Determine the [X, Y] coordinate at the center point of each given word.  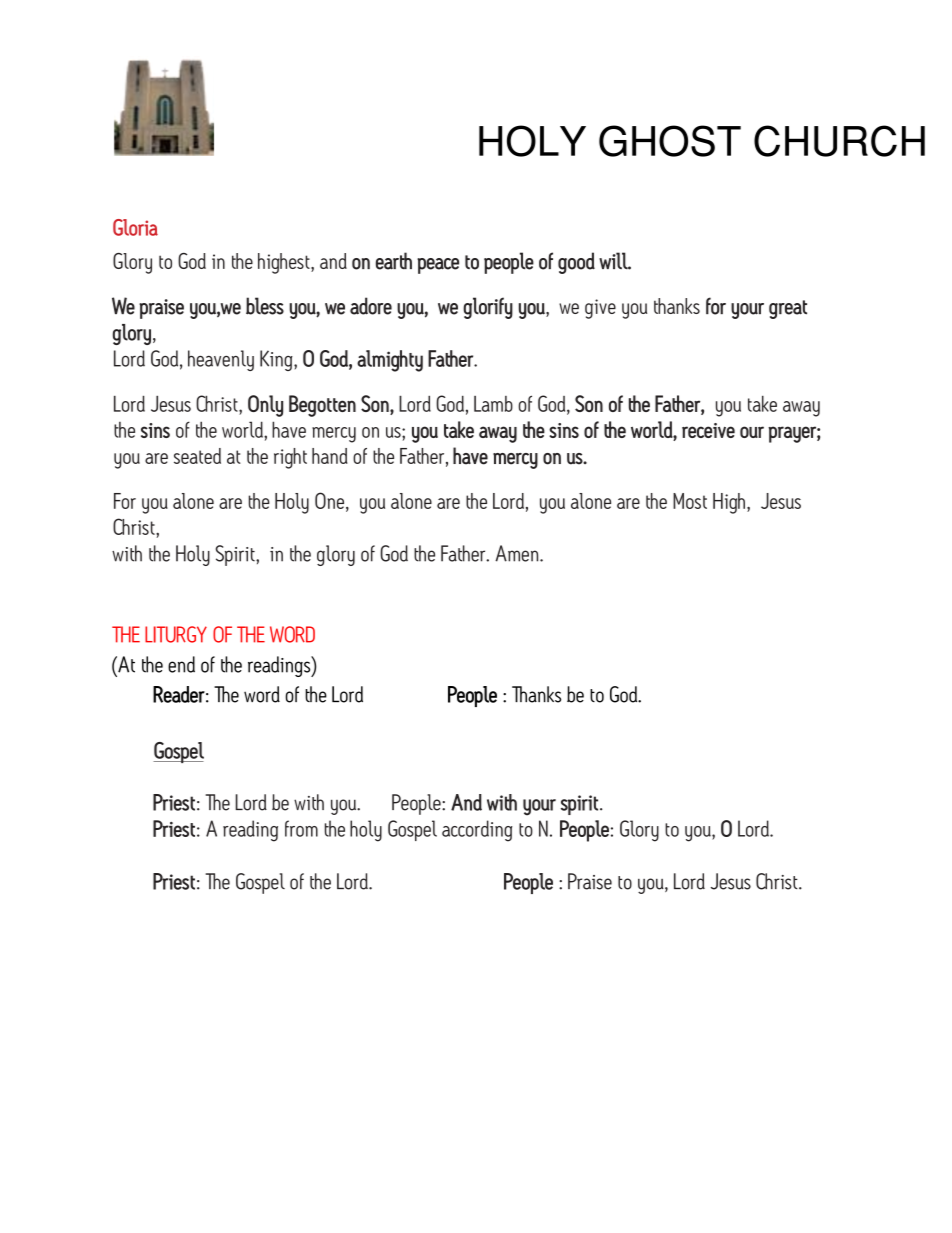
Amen [518, 553]
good [576, 263]
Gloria [135, 227]
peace [438, 266]
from [301, 828]
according [477, 831]
